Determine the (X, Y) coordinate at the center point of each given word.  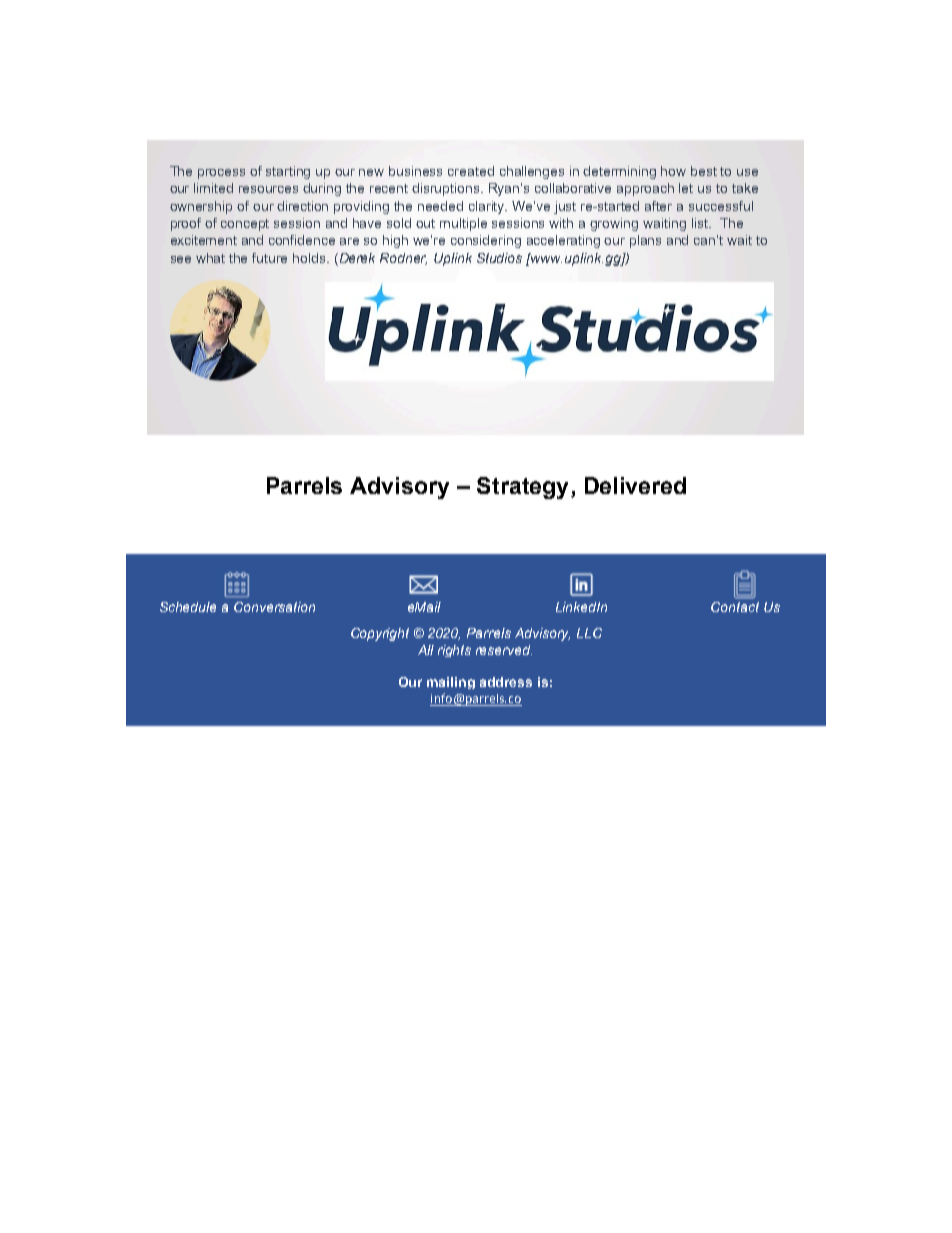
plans (645, 241)
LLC (589, 633)
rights (454, 651)
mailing (451, 683)
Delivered (635, 485)
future (269, 258)
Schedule (188, 607)
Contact (735, 607)
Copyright (380, 634)
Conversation (274, 607)
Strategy (524, 488)
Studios (499, 258)
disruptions (447, 189)
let (686, 188)
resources (268, 189)
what (210, 258)
